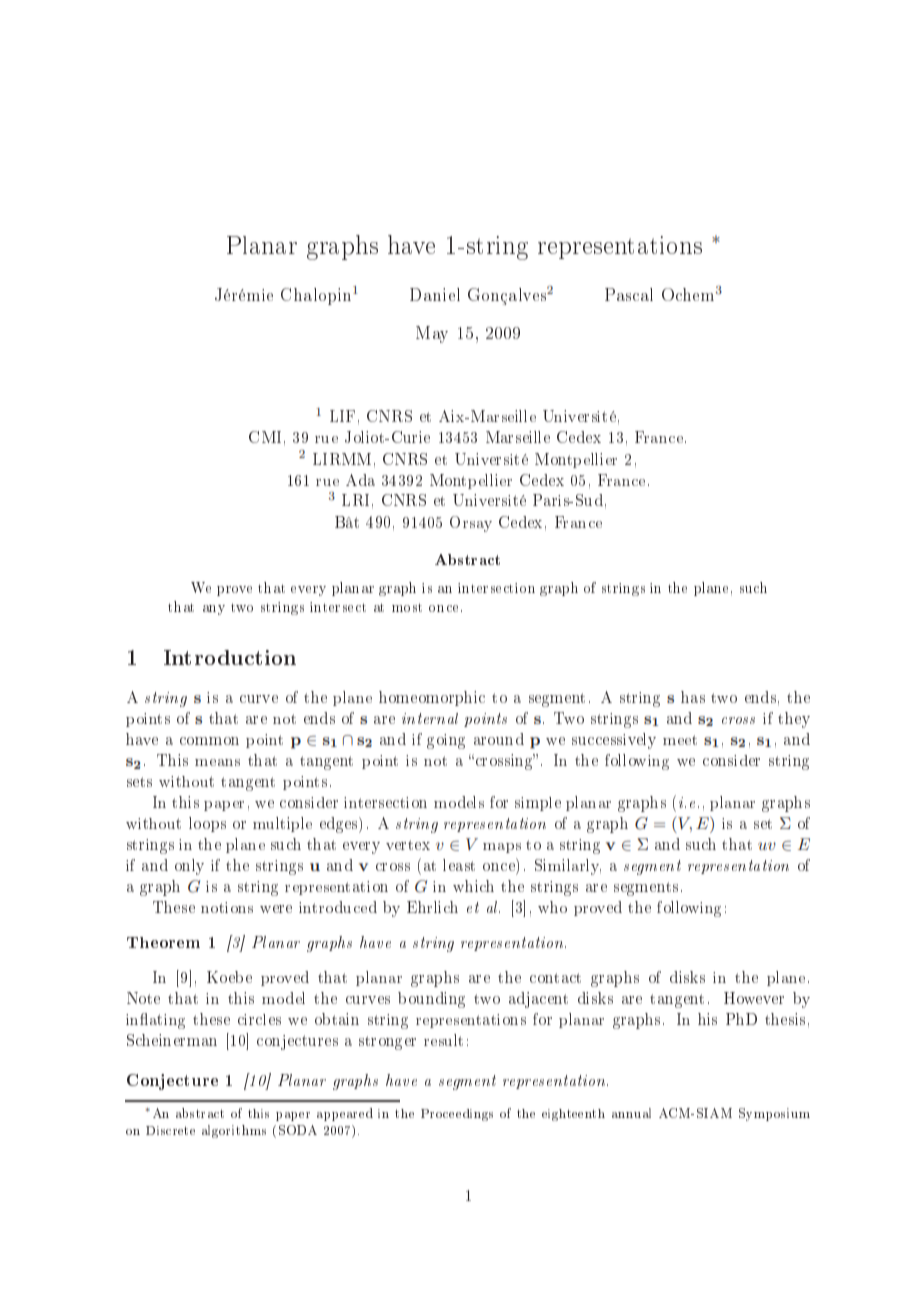  I want to click on eighteenth, so click(573, 1115).
